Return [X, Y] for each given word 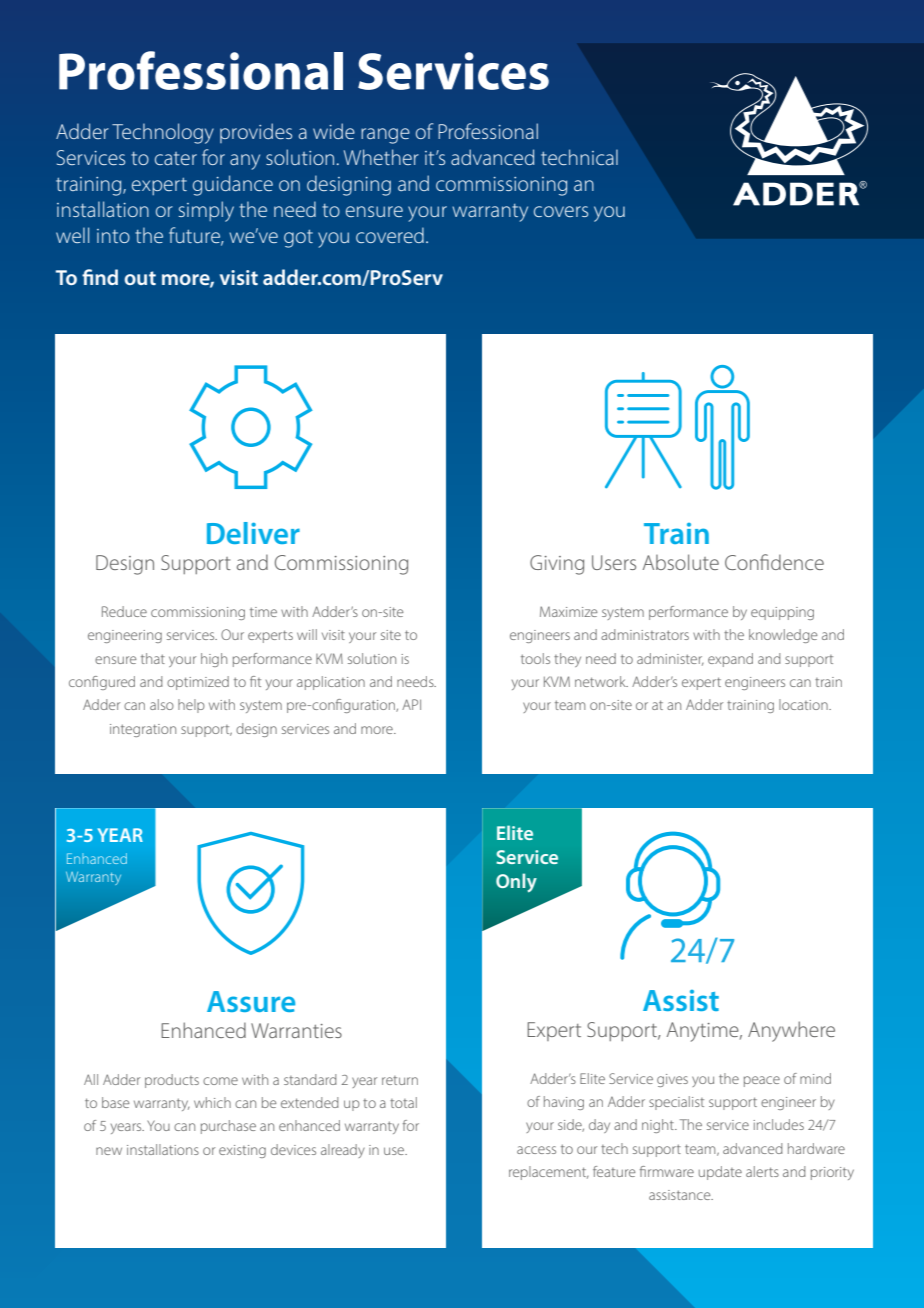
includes [778, 1124]
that [153, 658]
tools [535, 658]
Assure [251, 1001]
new [109, 1151]
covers [561, 211]
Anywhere [791, 1031]
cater [176, 158]
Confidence [774, 562]
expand [730, 660]
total [403, 1102]
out [140, 278]
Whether [381, 157]
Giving [557, 565]
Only [516, 883]
